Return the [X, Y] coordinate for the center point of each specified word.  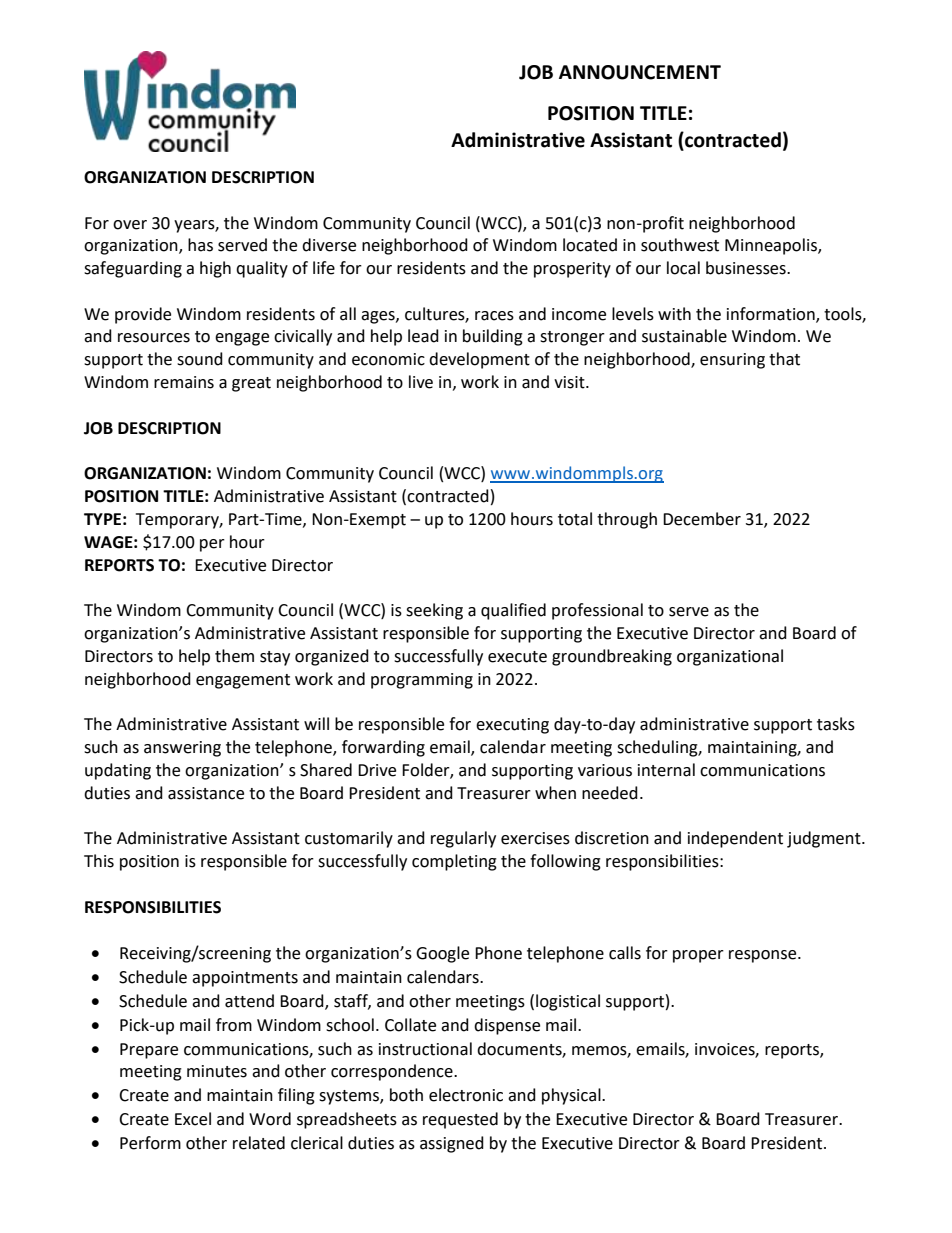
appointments [245, 979]
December [702, 519]
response [764, 956]
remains [184, 382]
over [130, 225]
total [575, 519]
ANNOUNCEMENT [640, 72]
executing [512, 726]
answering [182, 749]
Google [442, 954]
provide [143, 315]
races [494, 316]
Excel [193, 1119]
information [772, 314]
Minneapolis [772, 246]
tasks [836, 724]
